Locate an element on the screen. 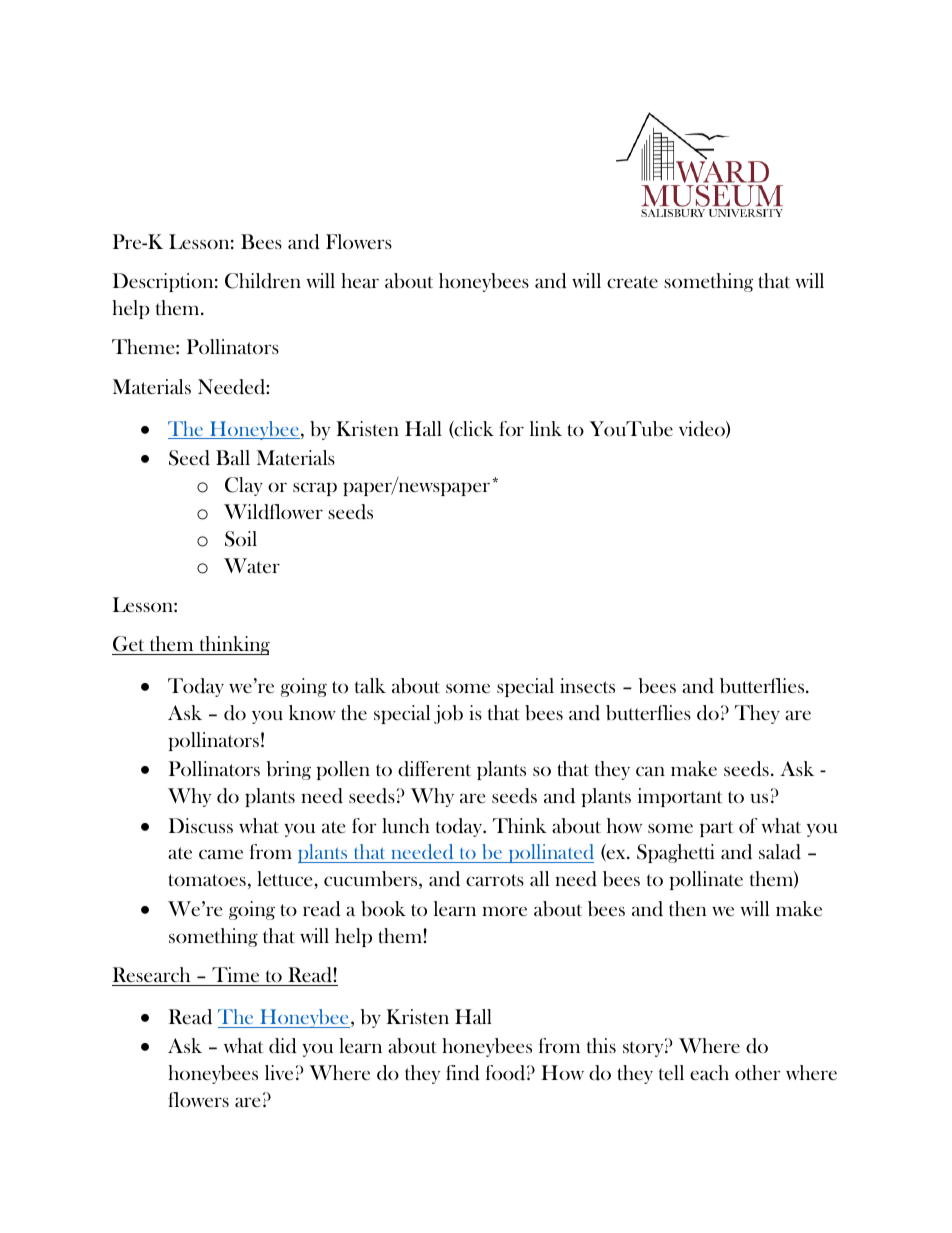  find is located at coordinates (463, 1073).
